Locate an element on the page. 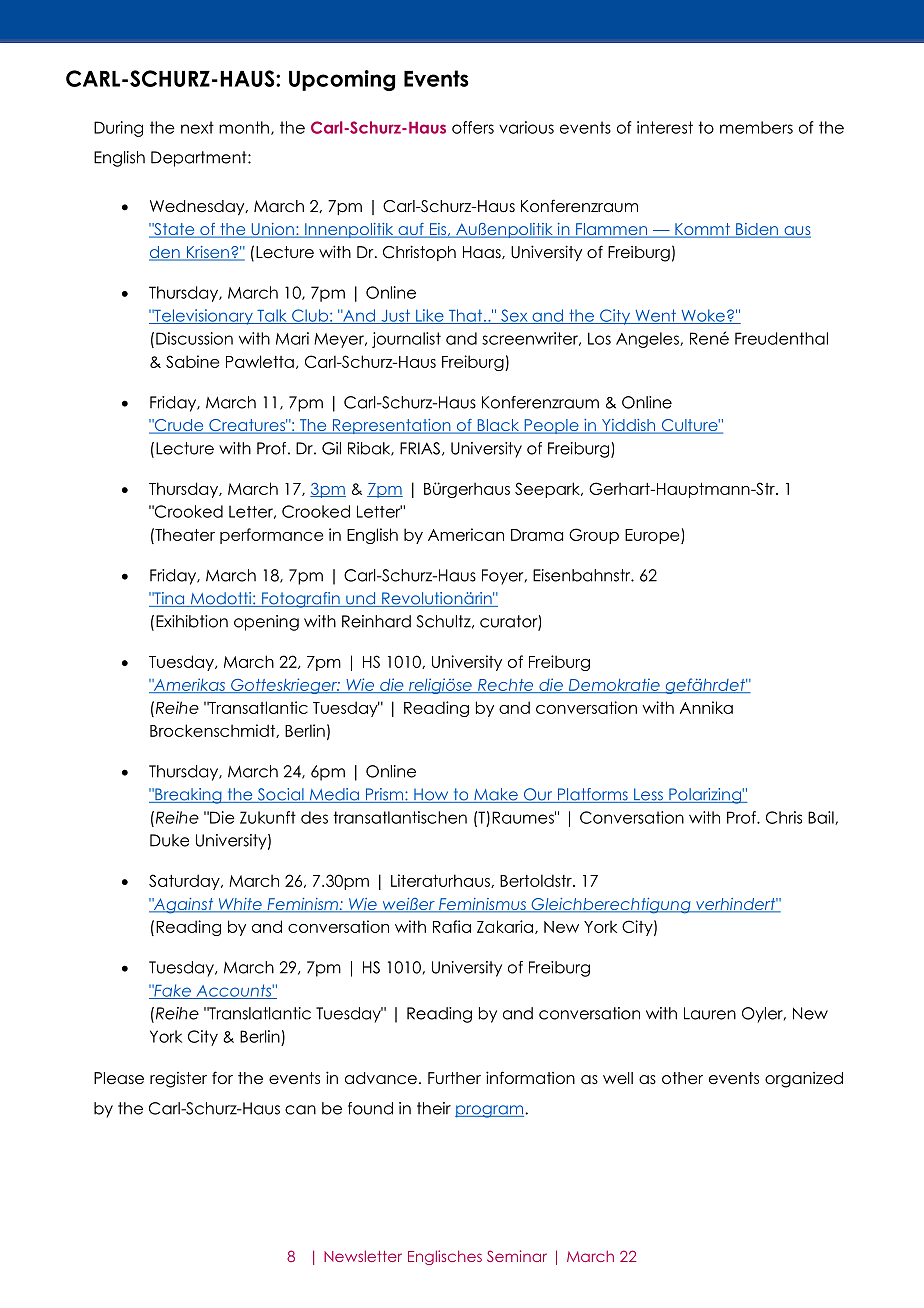 This image has height=1308, width=924. Seminar is located at coordinates (517, 1256).
